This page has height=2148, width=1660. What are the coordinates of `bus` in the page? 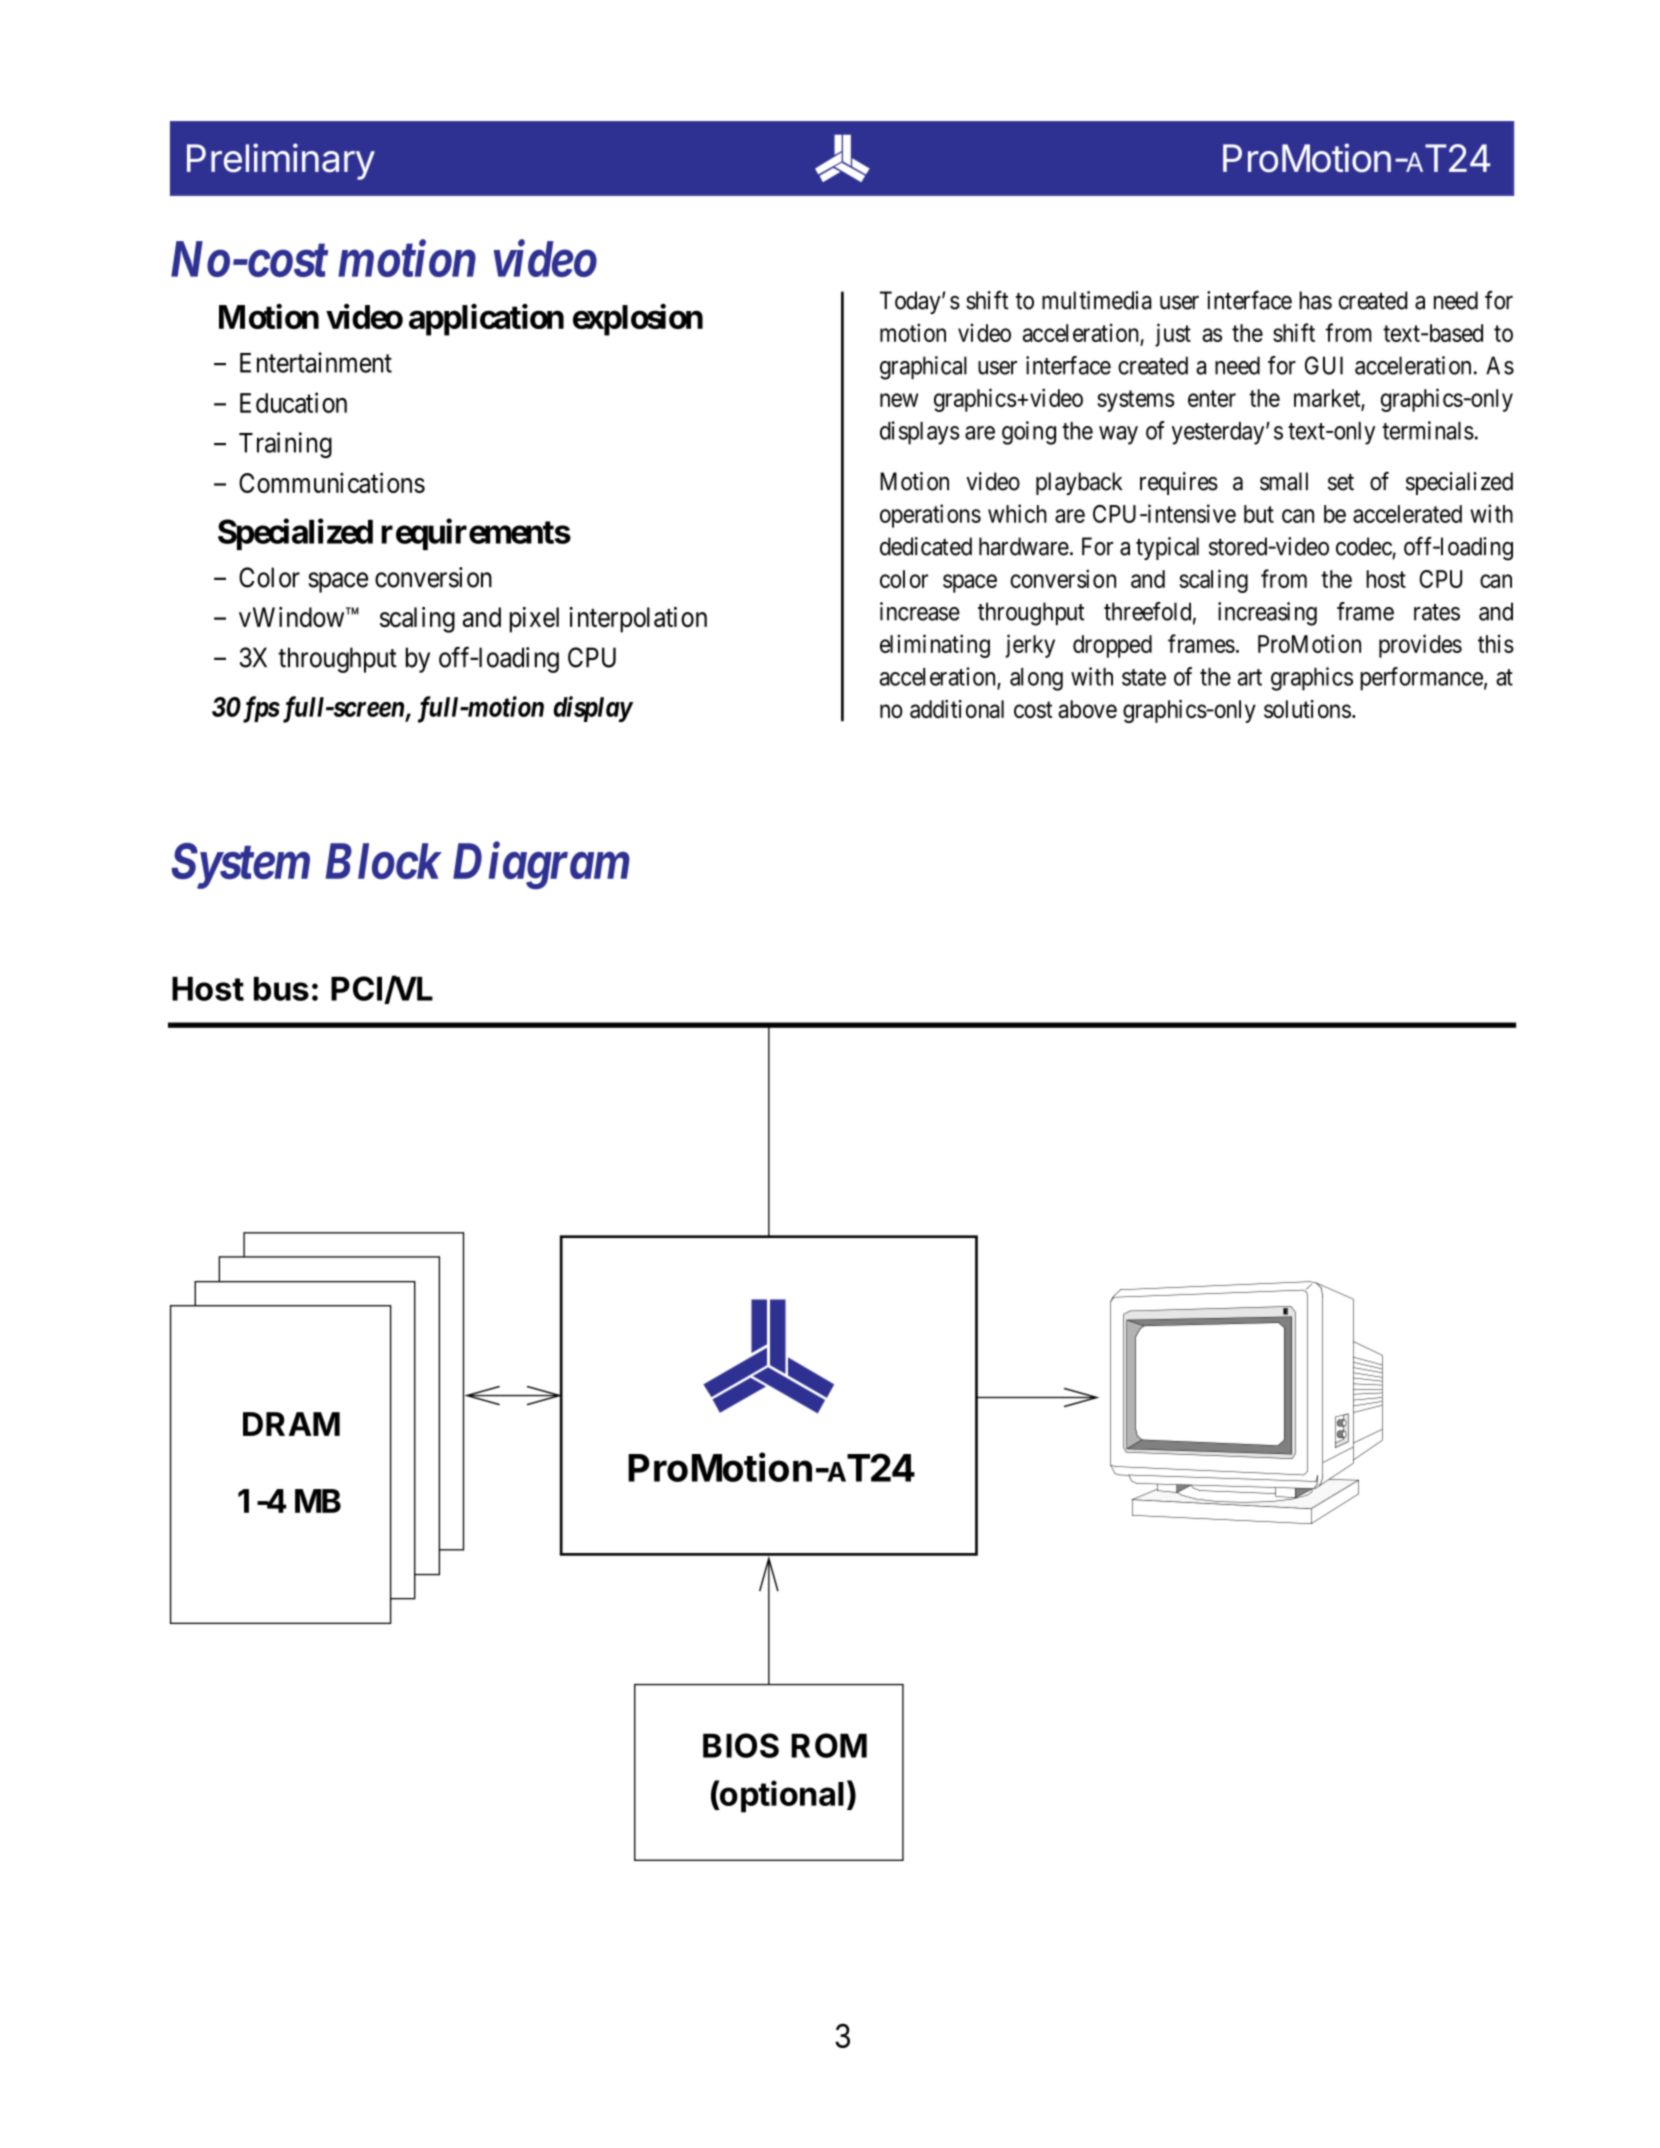 It's located at (281, 989).
